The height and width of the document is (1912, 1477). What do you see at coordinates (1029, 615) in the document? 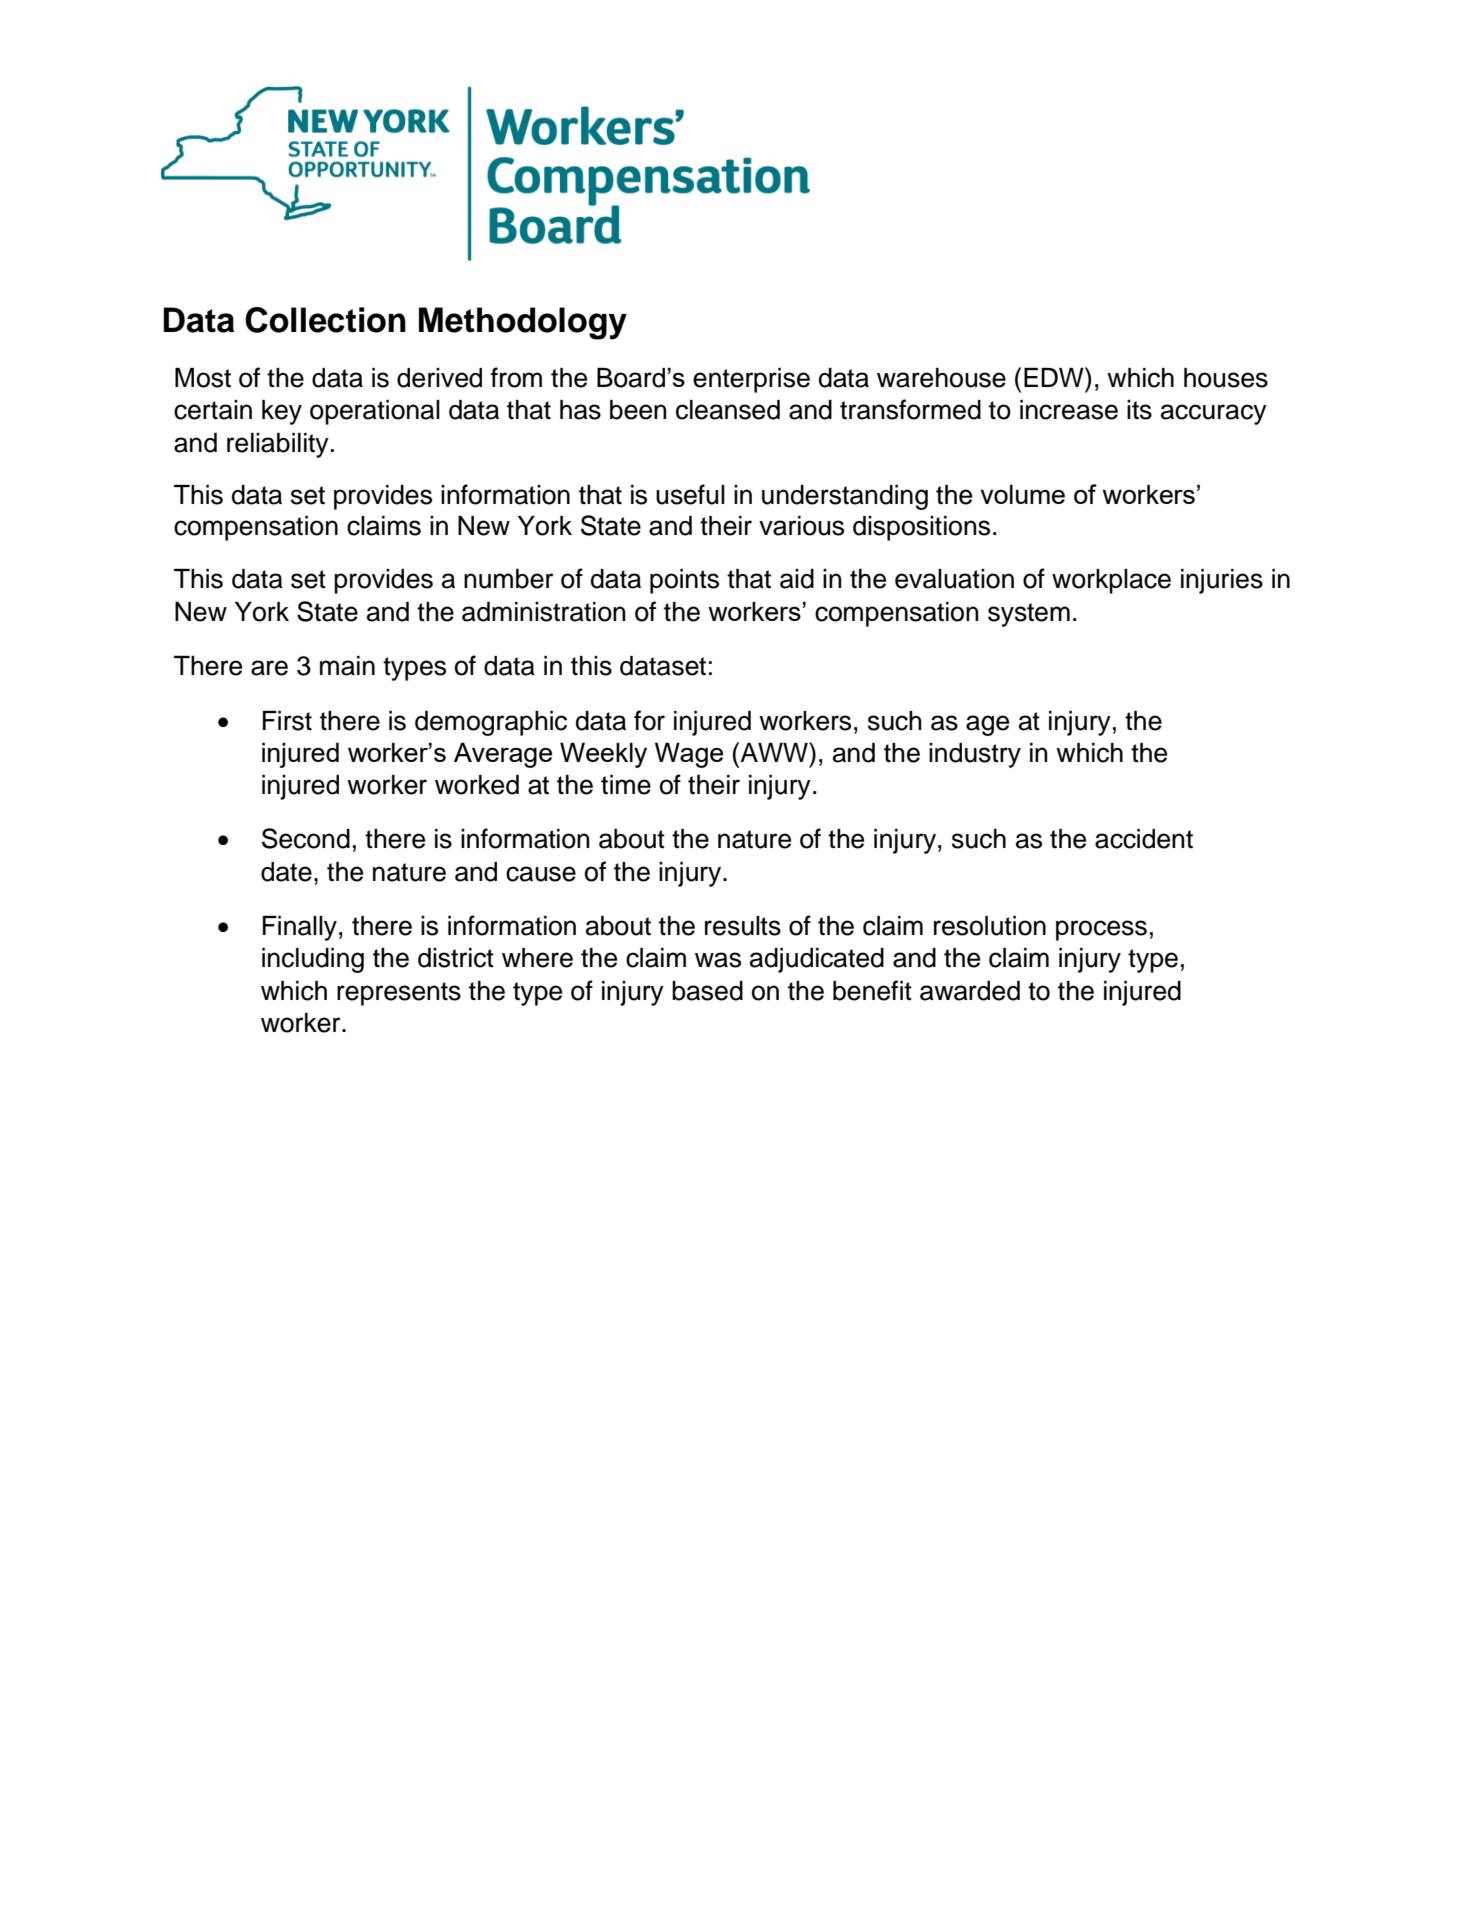
I see `system` at bounding box center [1029, 615].
